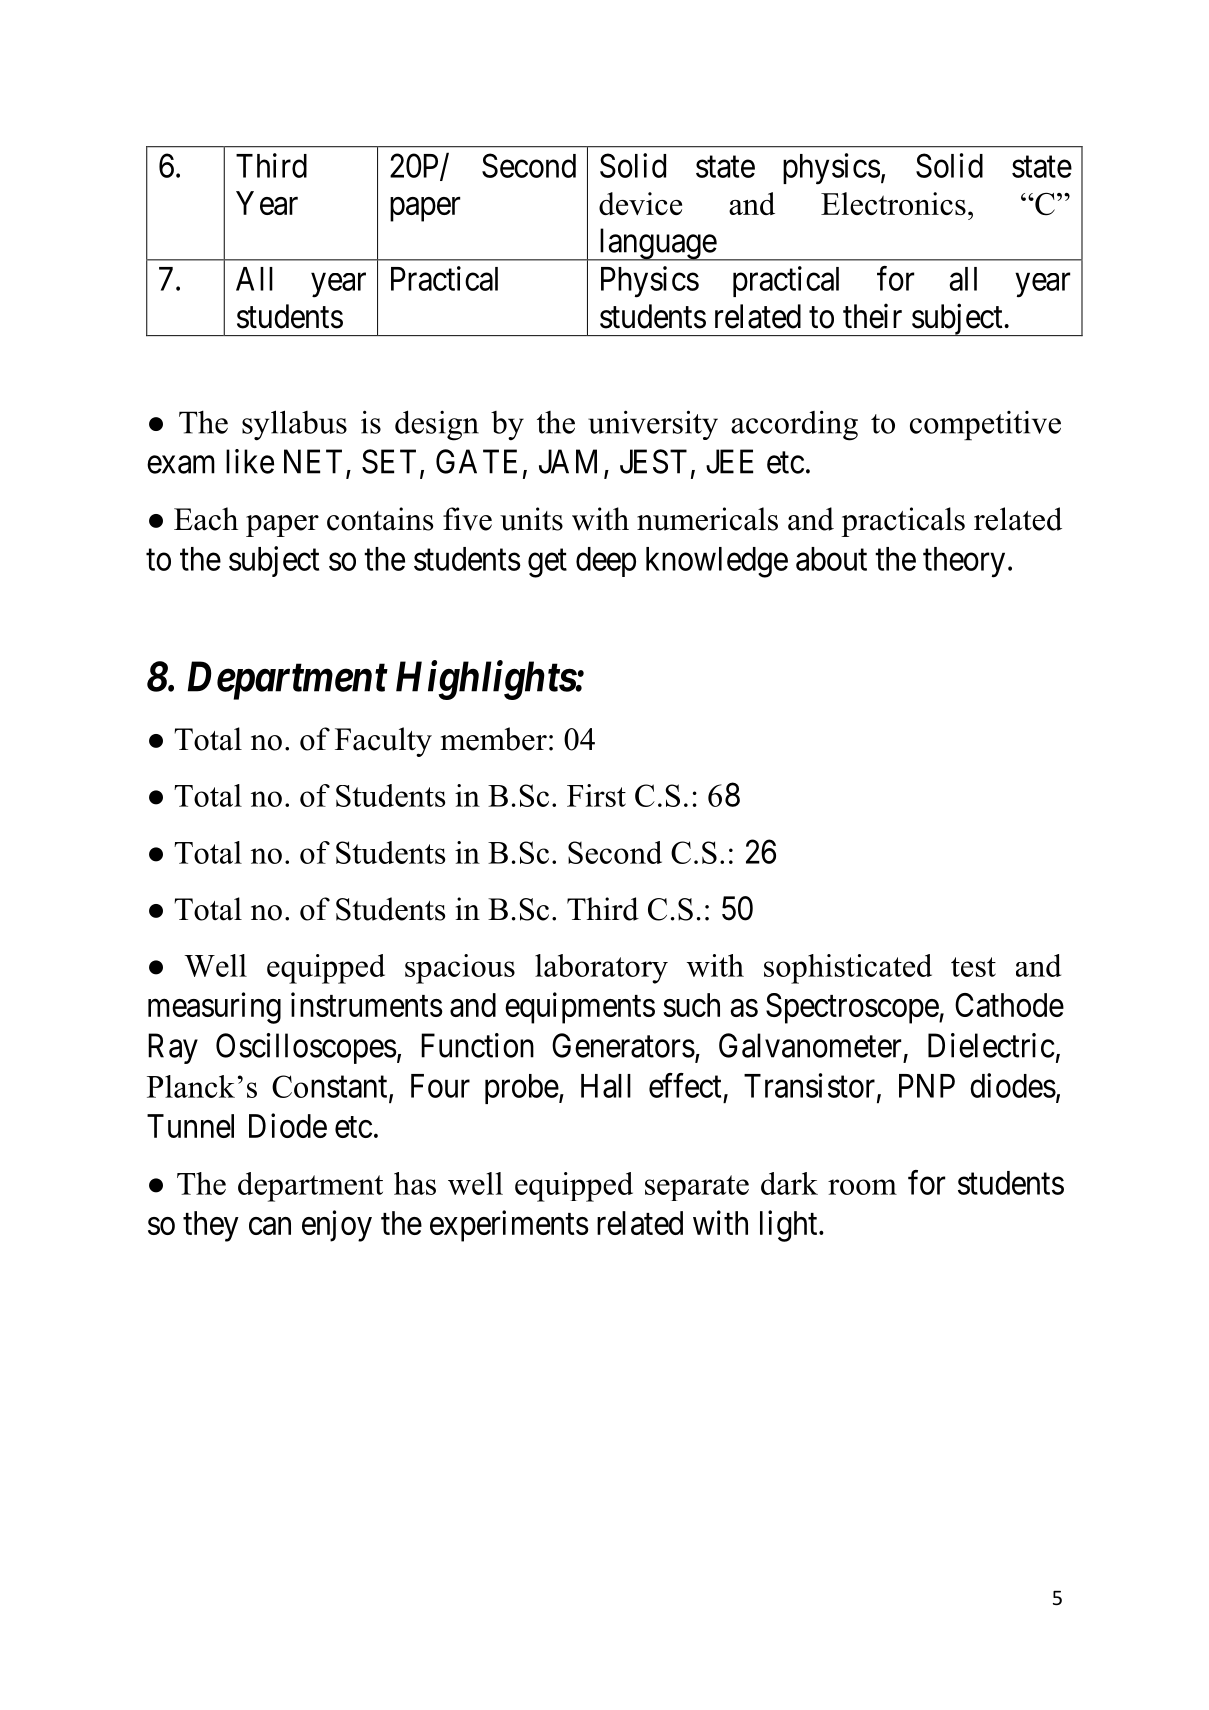  I want to click on language, so click(657, 244).
